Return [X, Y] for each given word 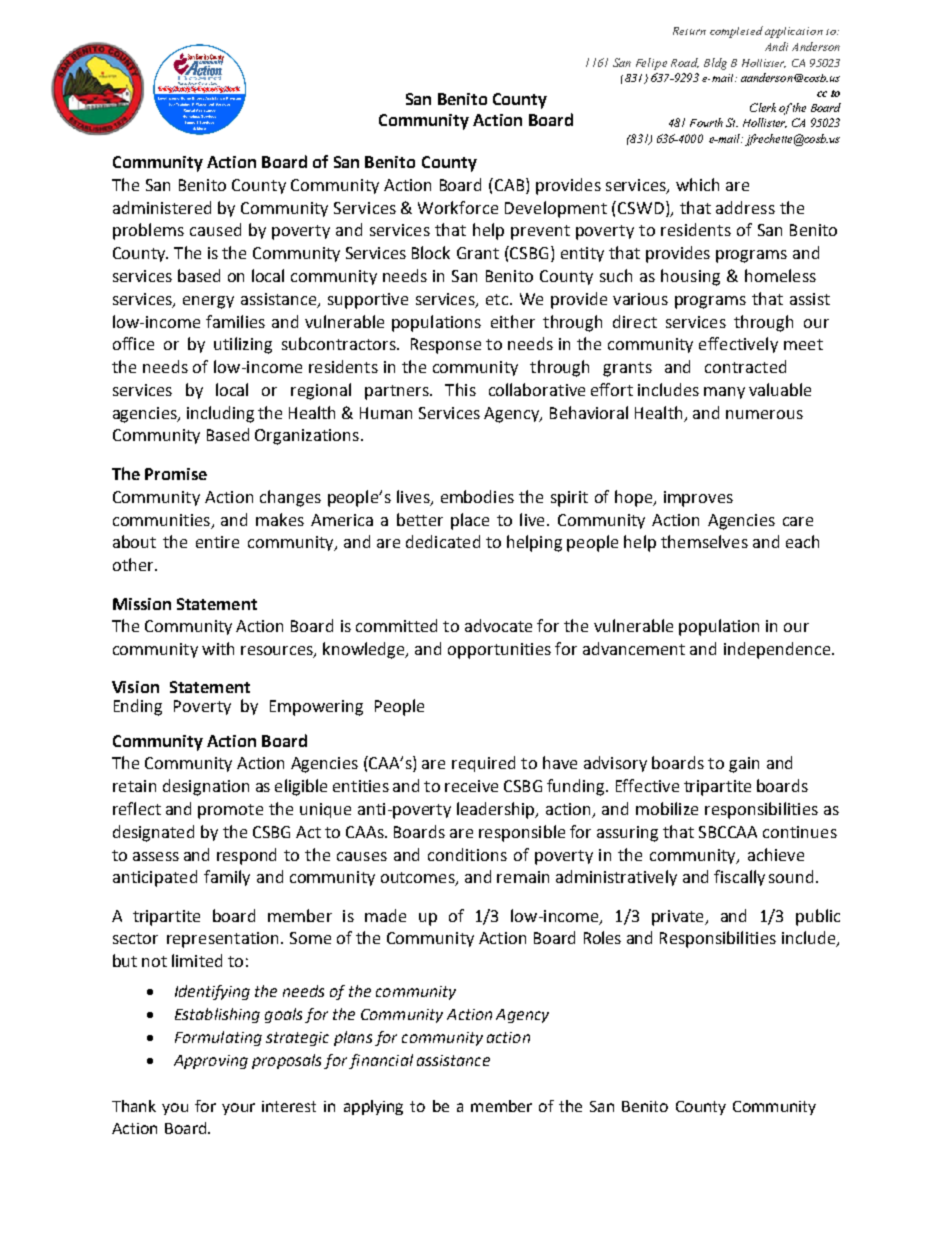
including [220, 414]
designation [206, 787]
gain [744, 765]
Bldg [715, 64]
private [679, 918]
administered [162, 207]
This [460, 389]
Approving [211, 1062]
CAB [508, 184]
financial [381, 1061]
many [724, 393]
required [483, 764]
